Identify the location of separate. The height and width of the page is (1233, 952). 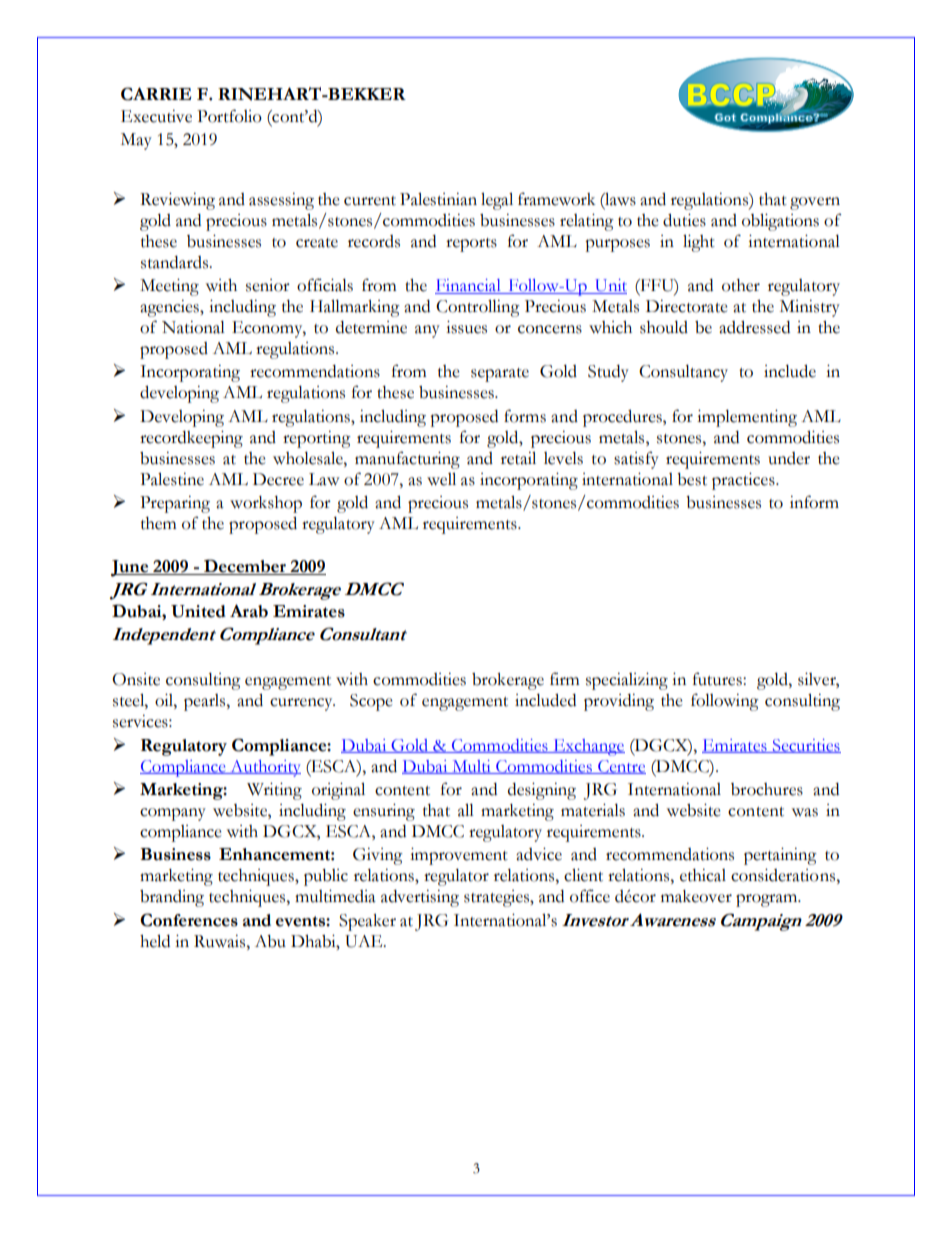
(500, 375).
